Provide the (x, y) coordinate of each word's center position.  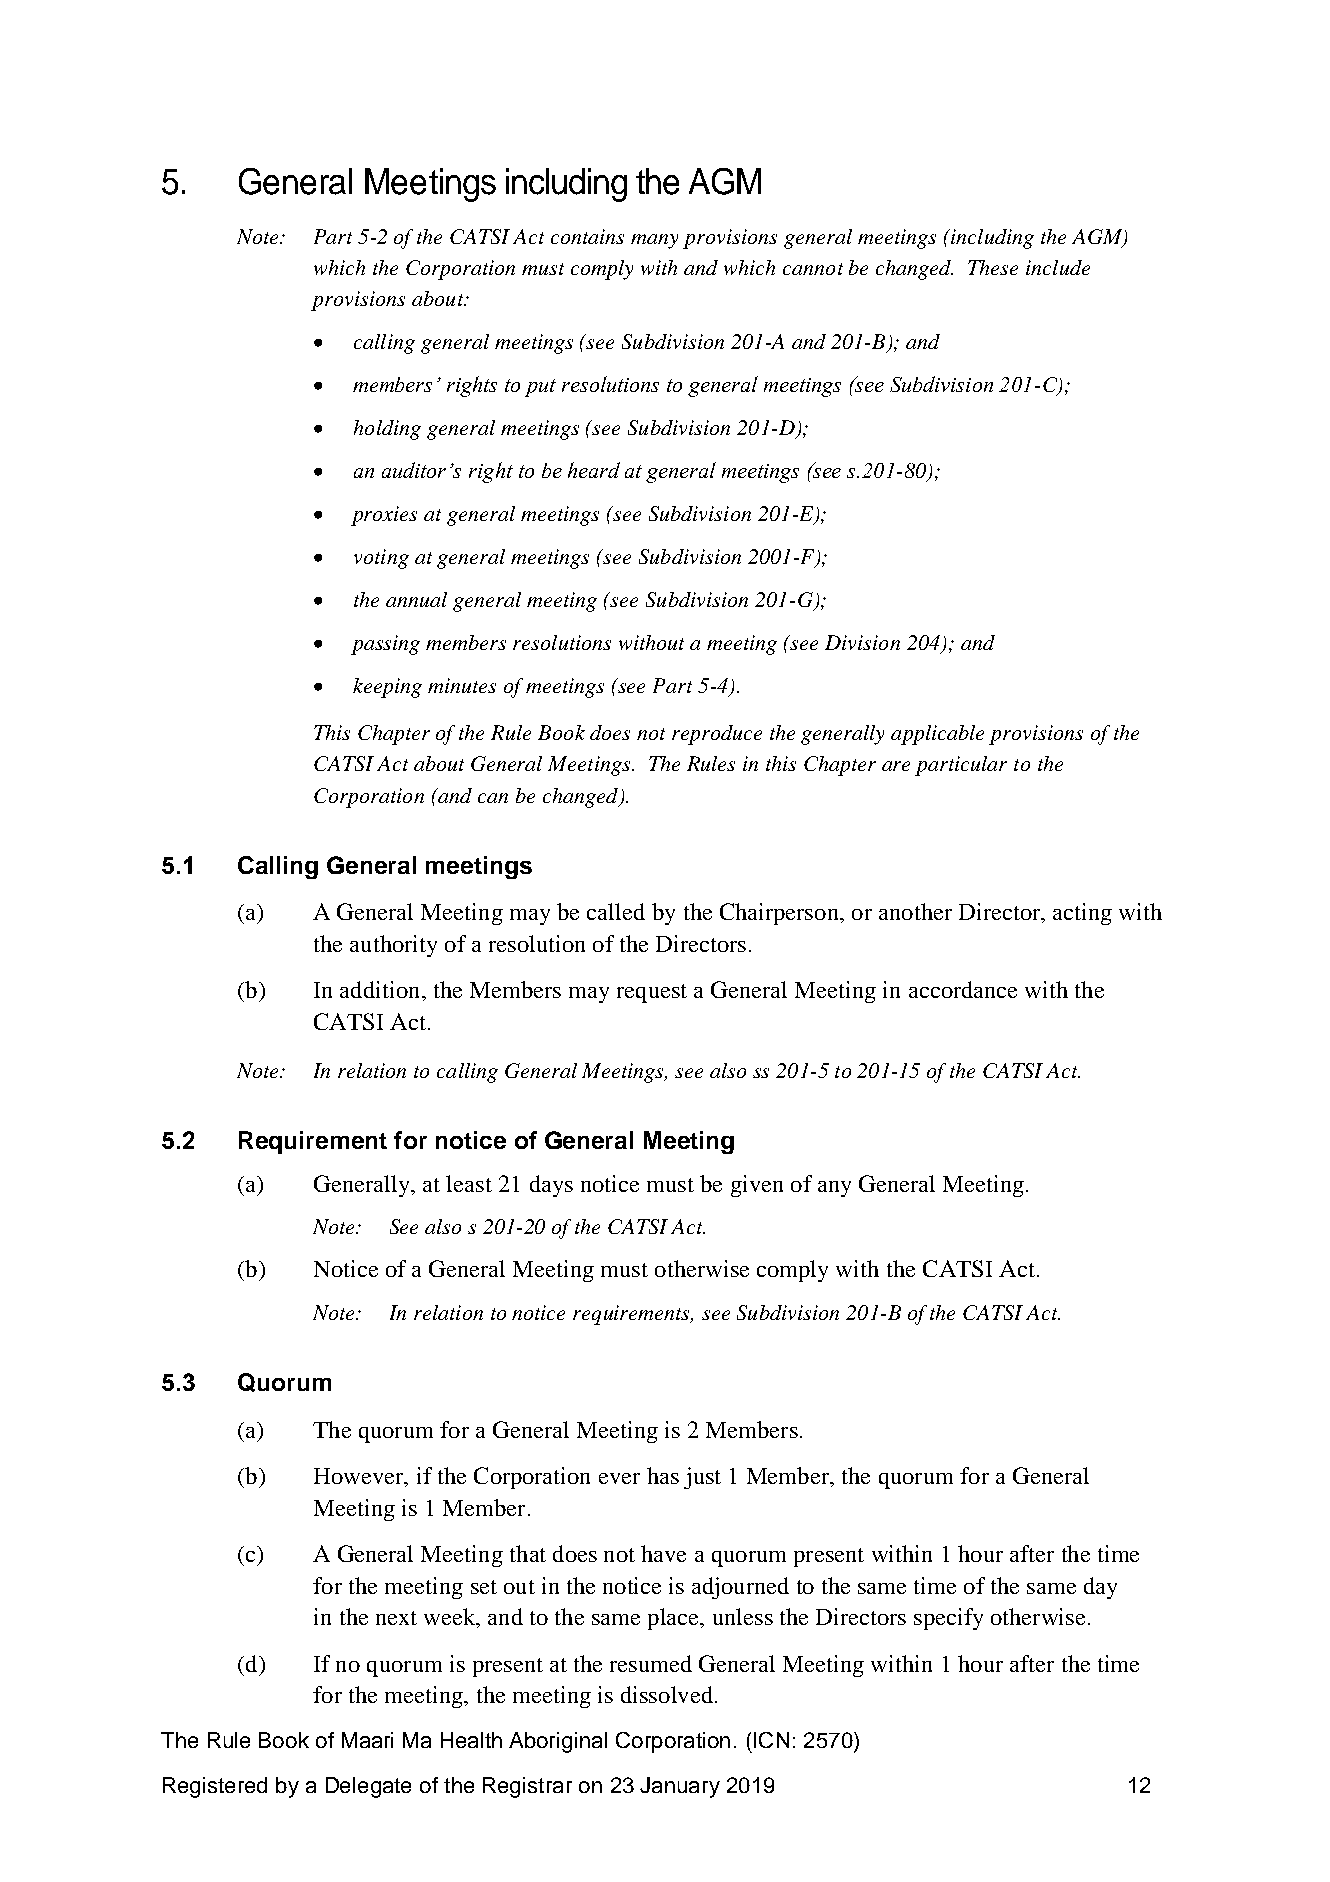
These (993, 267)
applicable (937, 735)
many (654, 241)
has (663, 1475)
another (915, 911)
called (616, 911)
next (396, 1618)
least (469, 1183)
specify (948, 1619)
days (551, 1186)
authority (393, 946)
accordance (963, 989)
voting (381, 559)
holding (387, 430)
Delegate (368, 1787)
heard (594, 470)
